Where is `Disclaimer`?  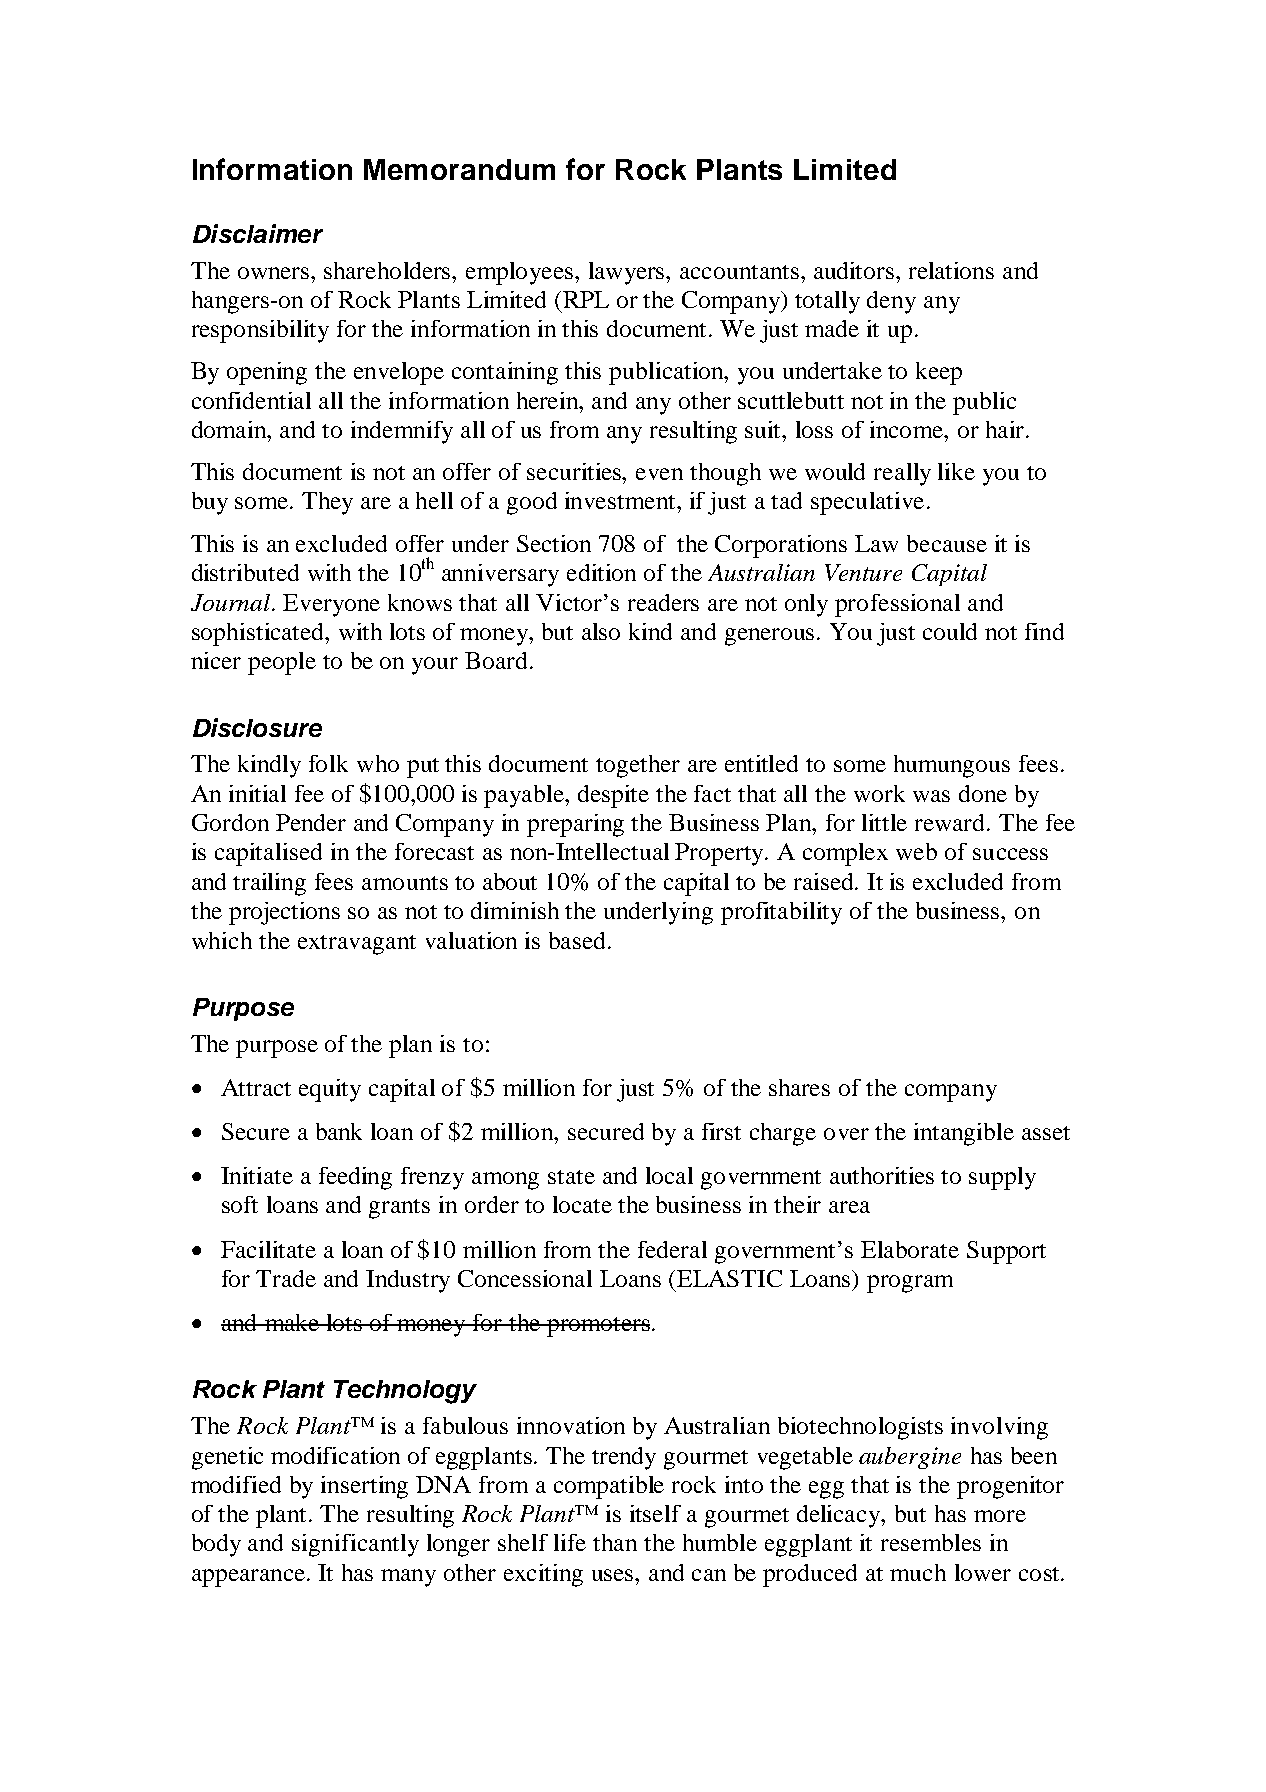 Disclaimer is located at coordinates (258, 233).
